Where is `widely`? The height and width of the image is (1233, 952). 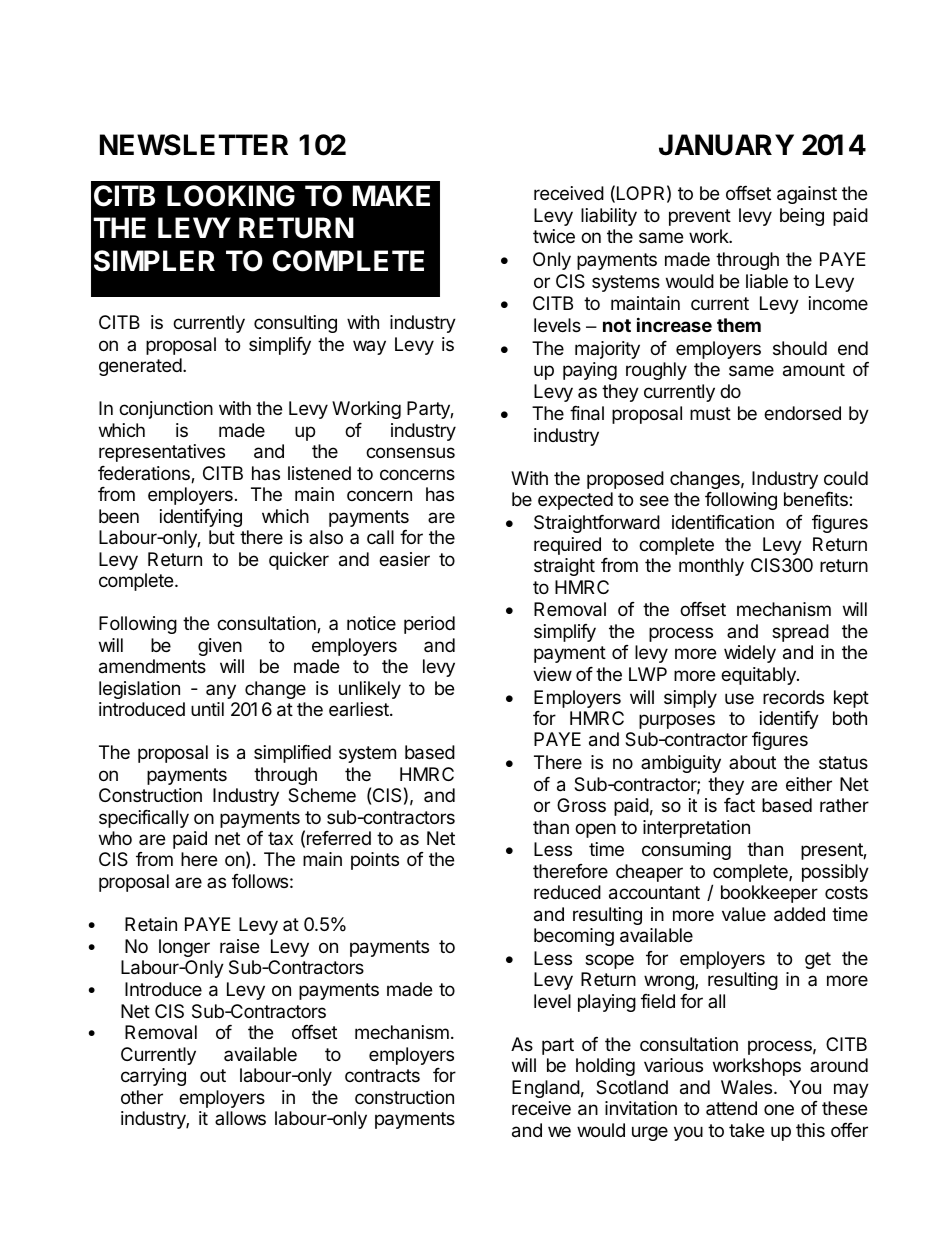
widely is located at coordinates (750, 654).
